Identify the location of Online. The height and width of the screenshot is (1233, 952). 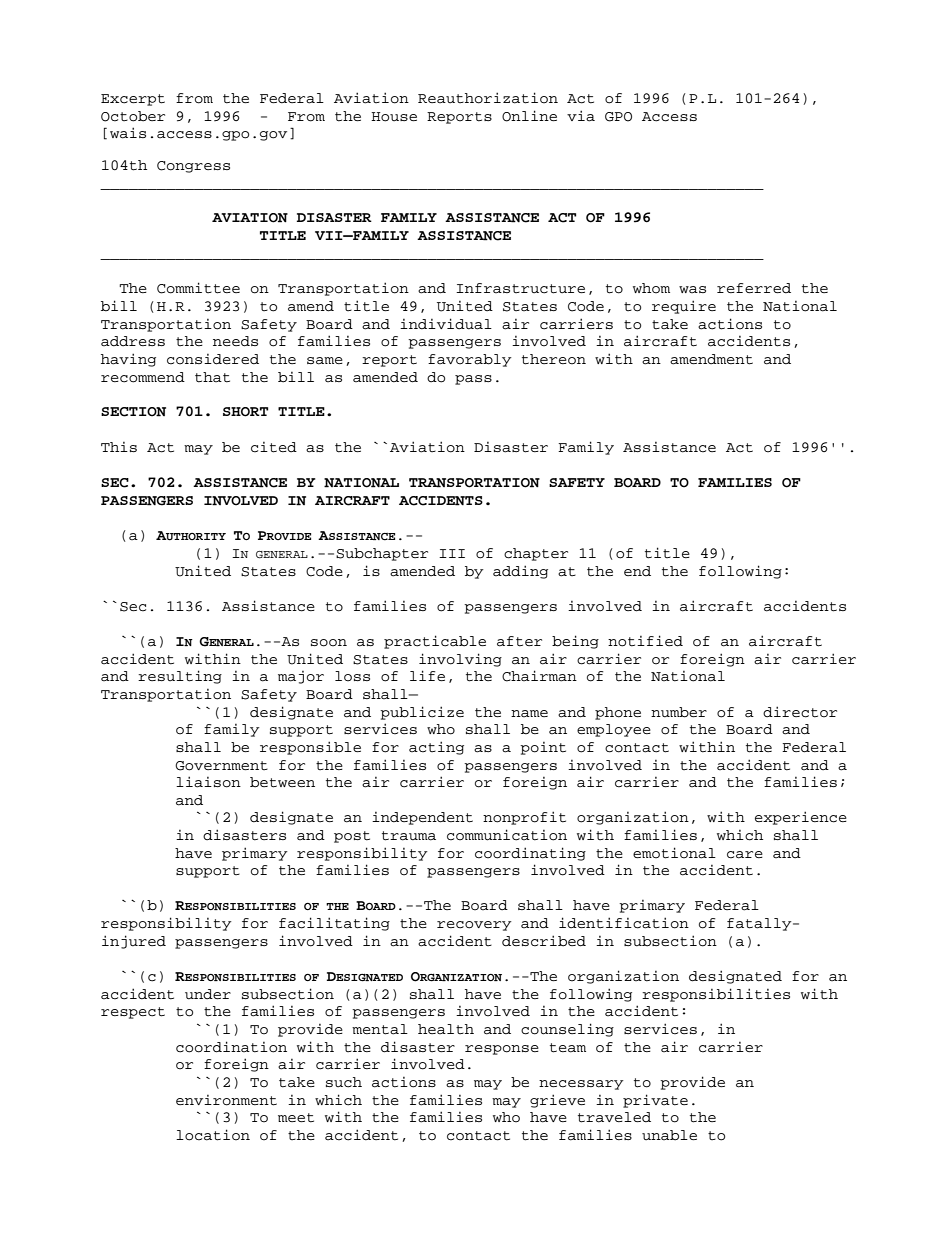
(529, 116).
